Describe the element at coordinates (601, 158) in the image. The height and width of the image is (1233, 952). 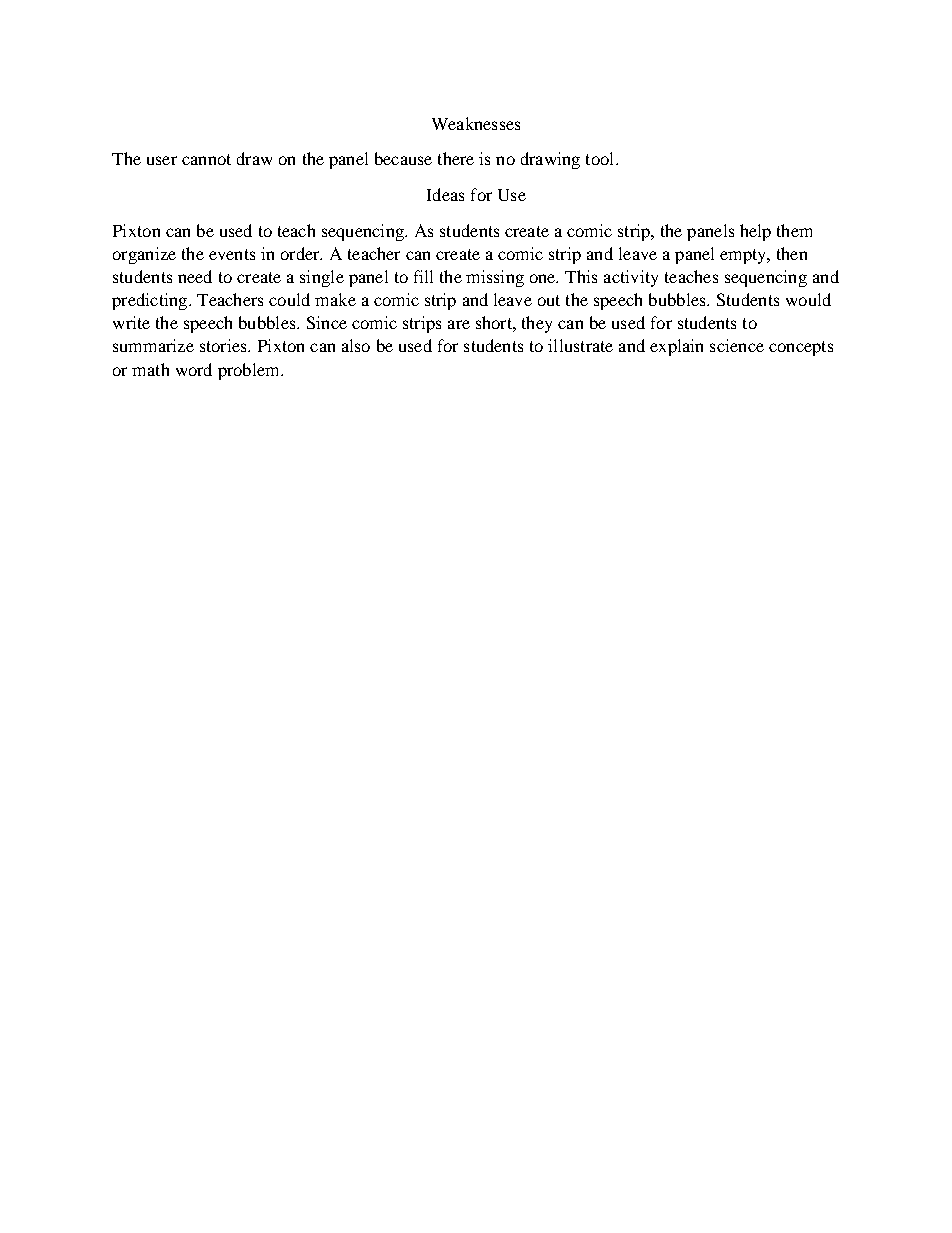
I see `tool` at that location.
